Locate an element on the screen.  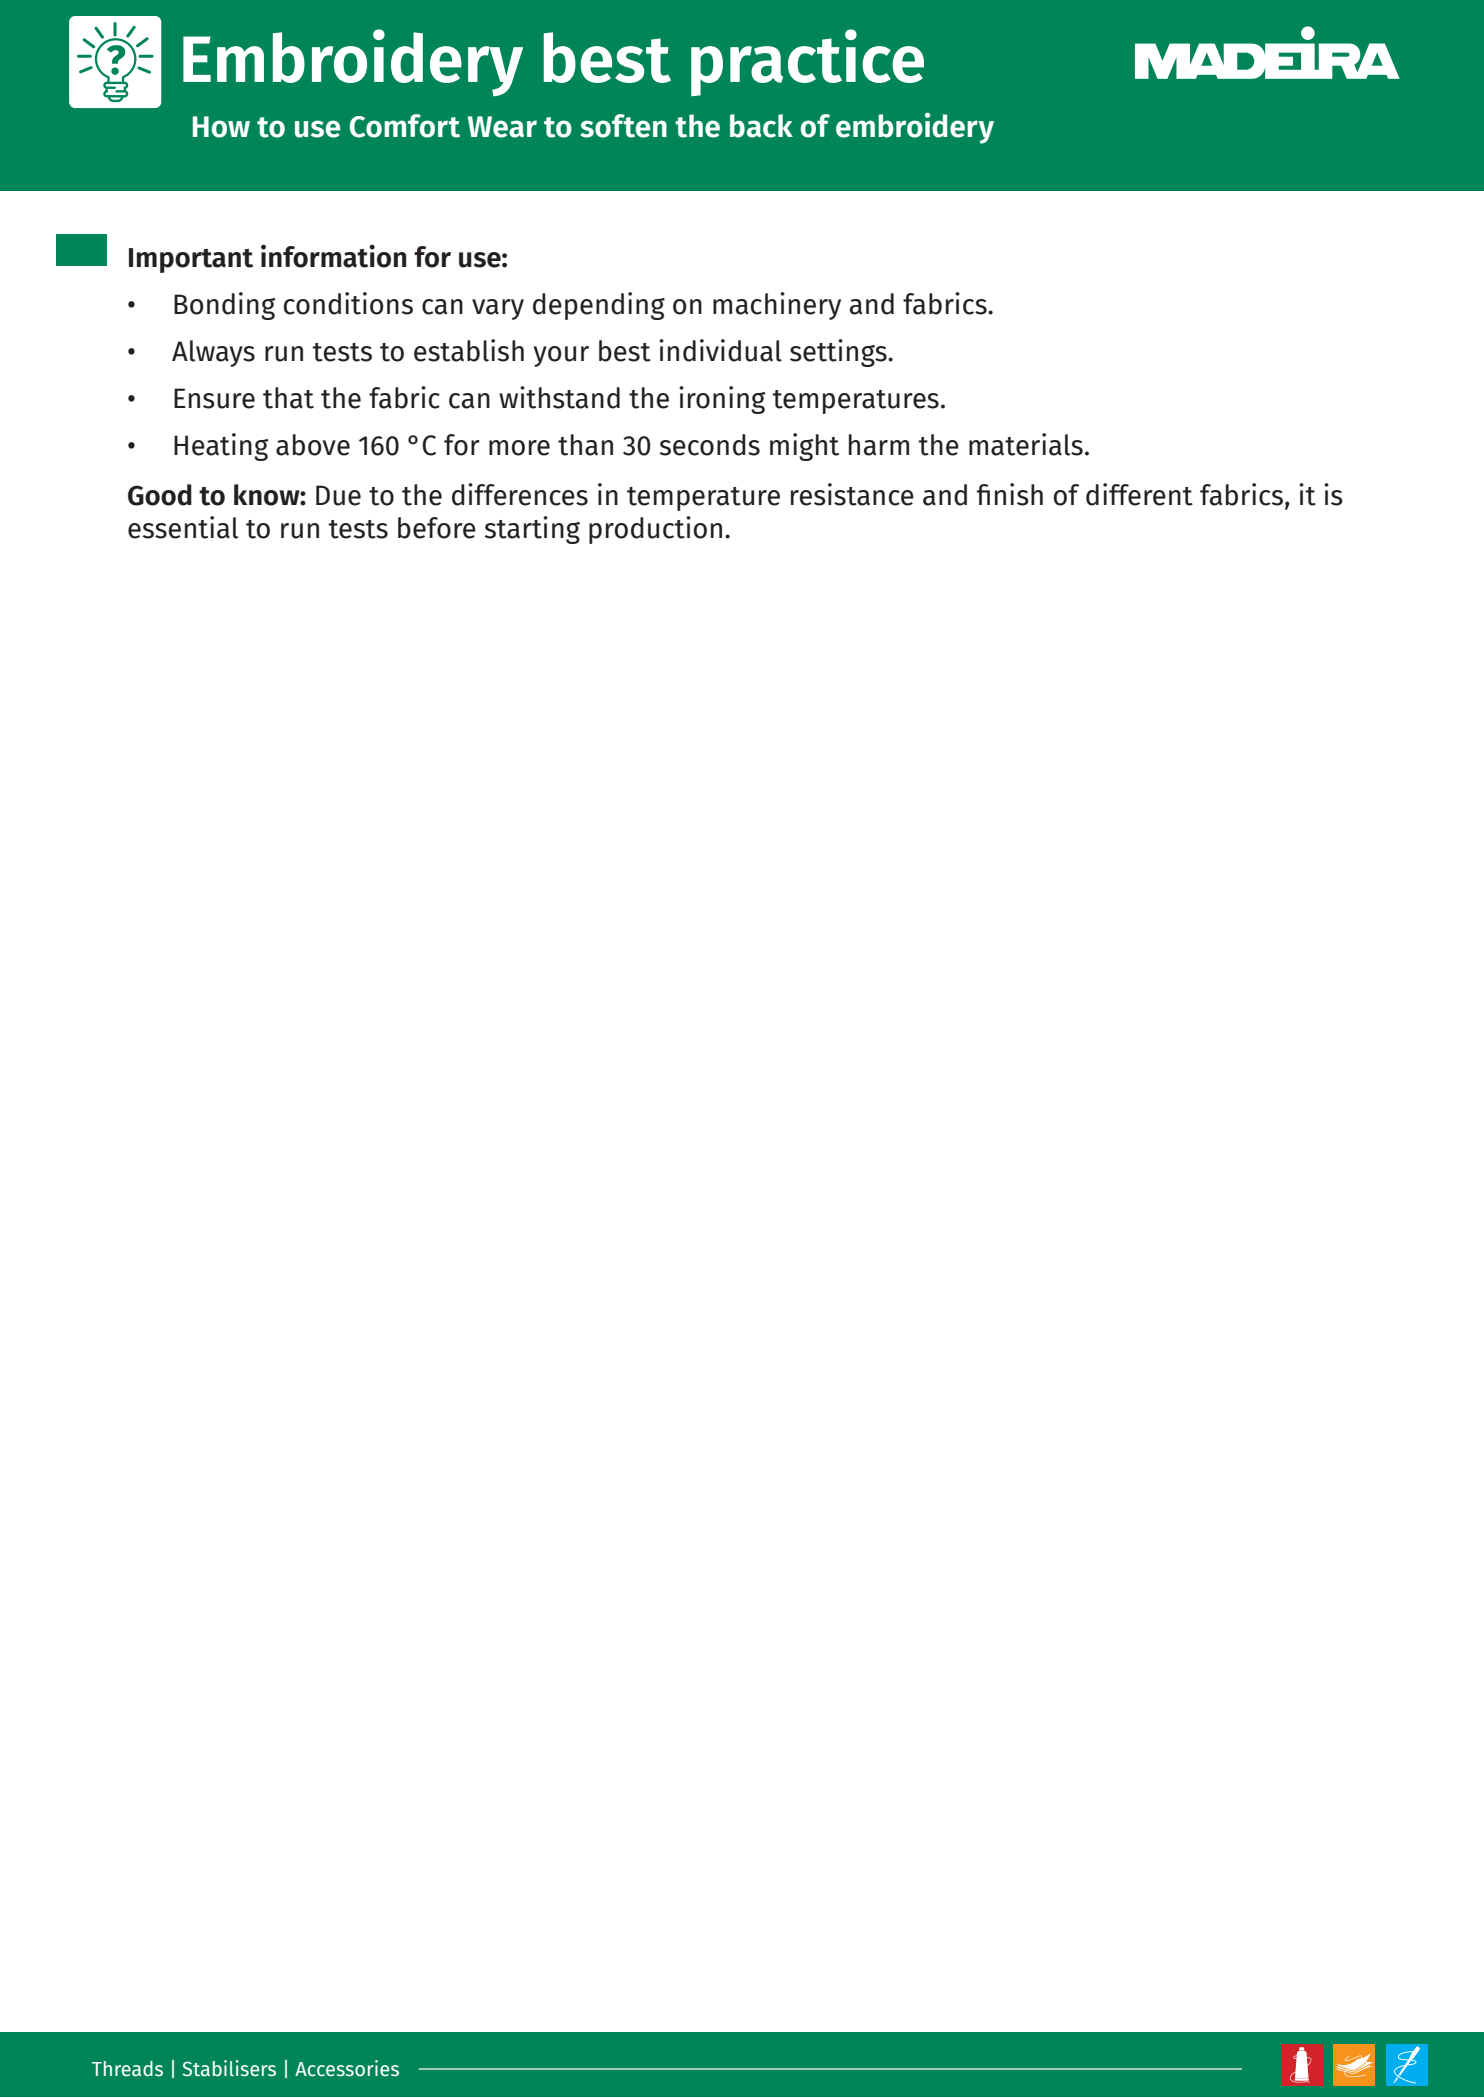
soften is located at coordinates (623, 126).
